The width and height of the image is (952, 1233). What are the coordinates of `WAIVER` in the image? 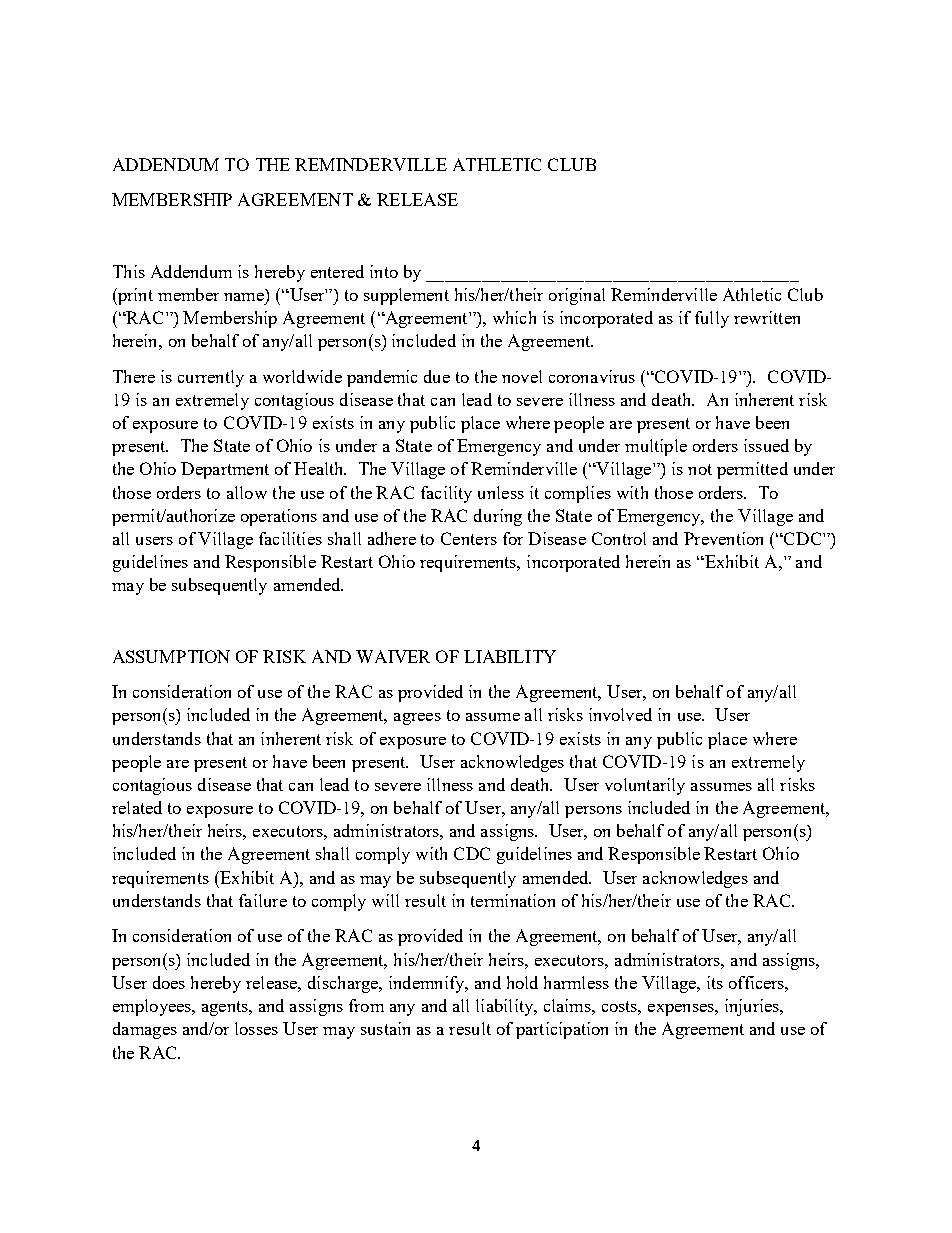 It's located at (393, 656).
